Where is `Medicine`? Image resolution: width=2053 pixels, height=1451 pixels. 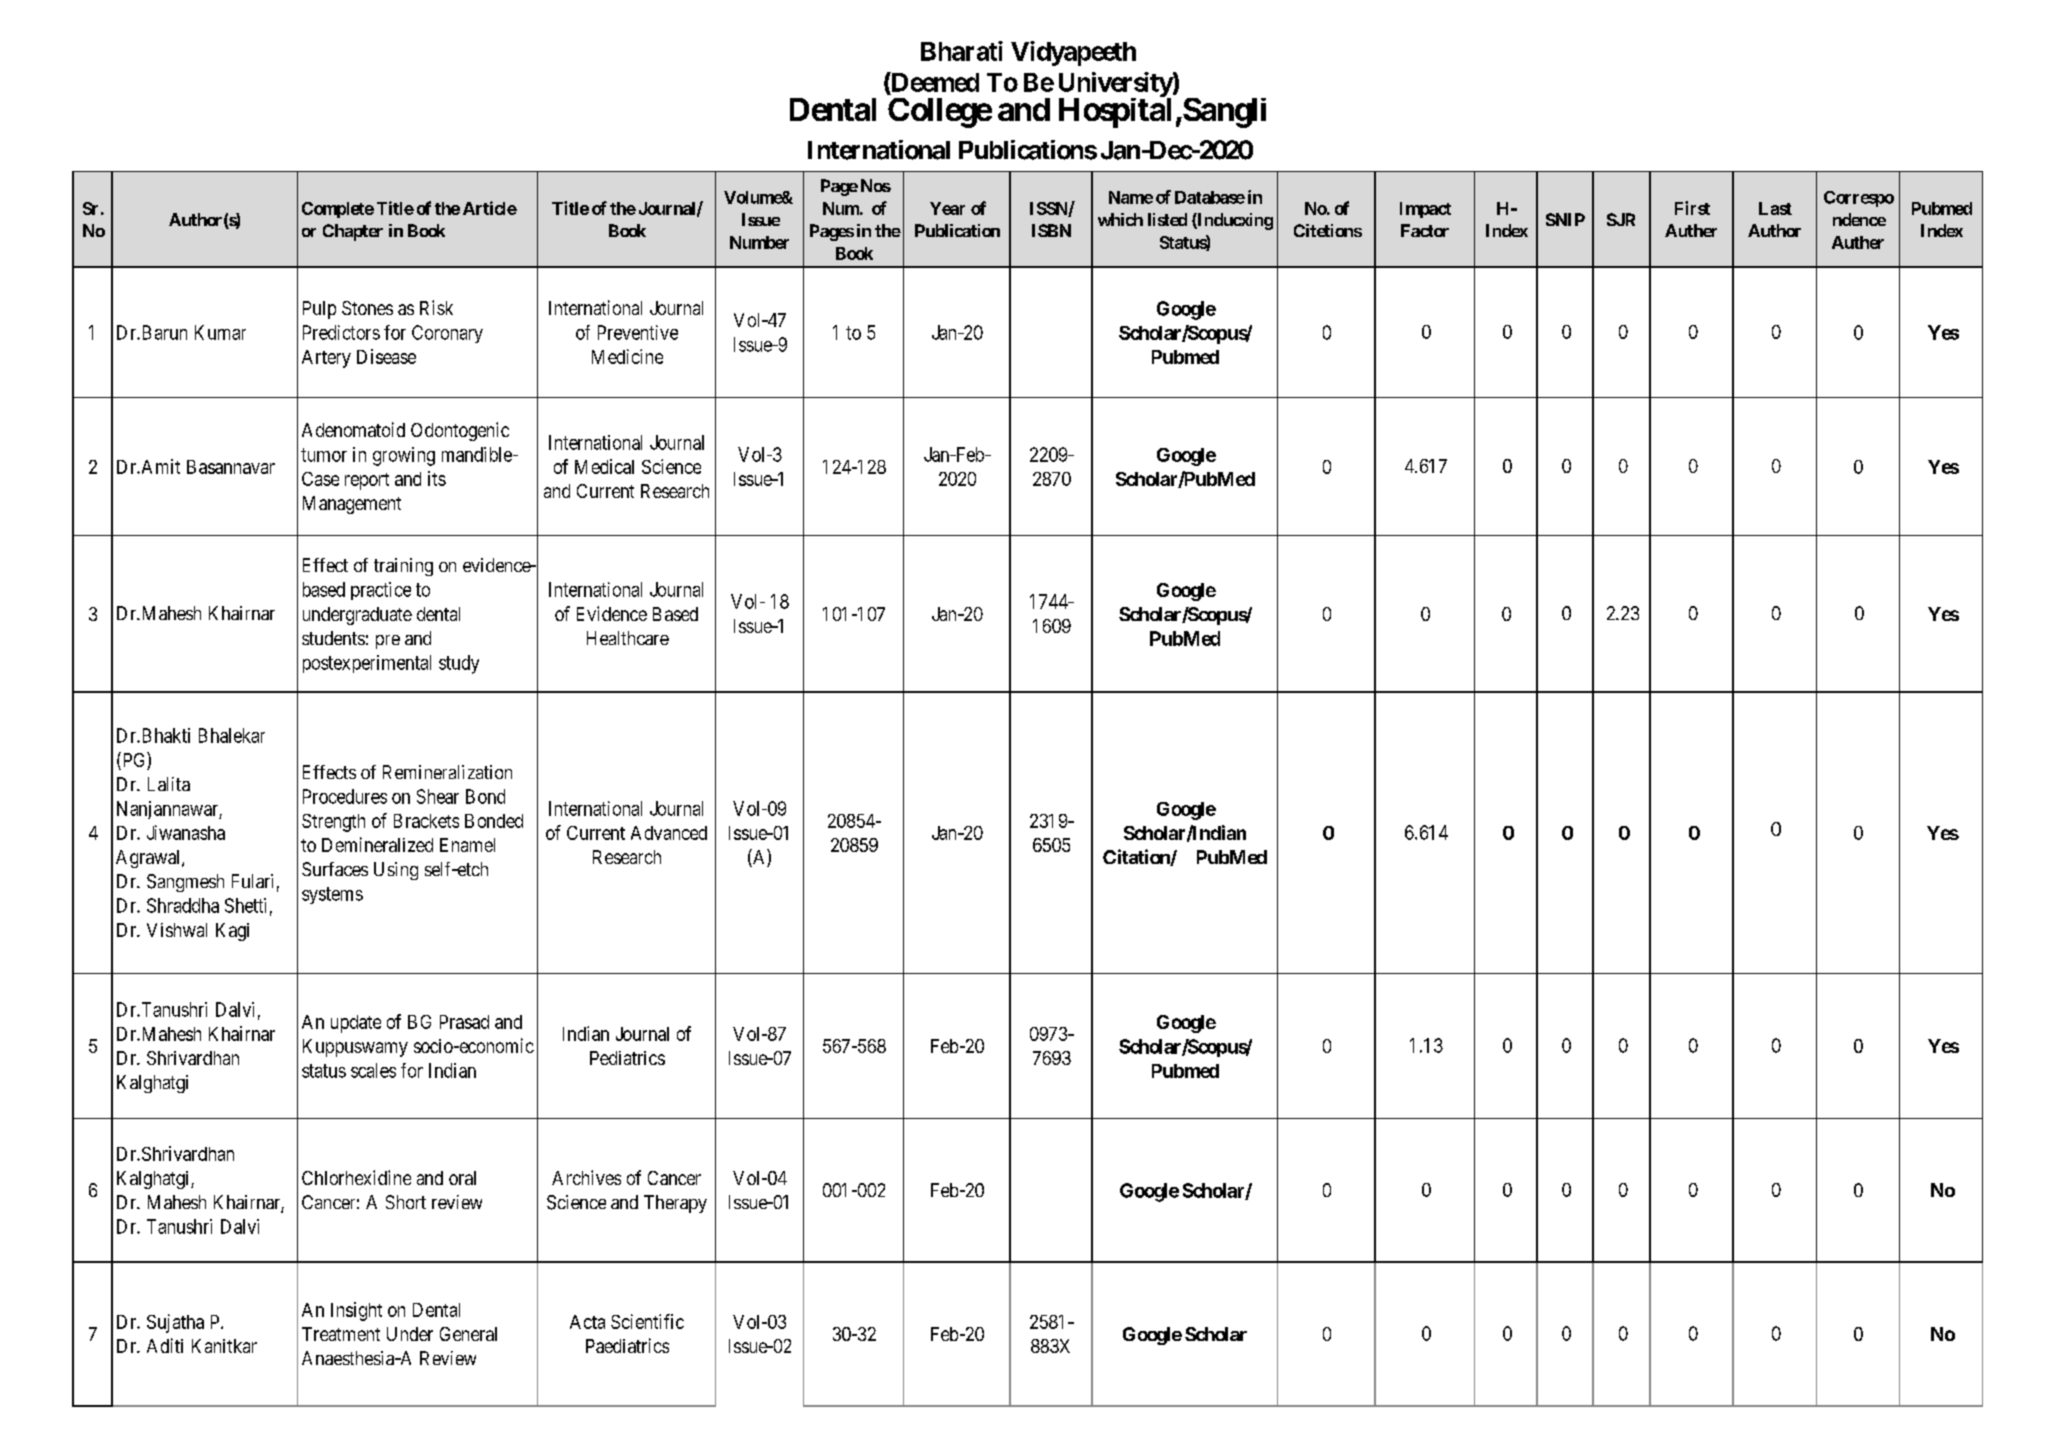
Medicine is located at coordinates (627, 356).
